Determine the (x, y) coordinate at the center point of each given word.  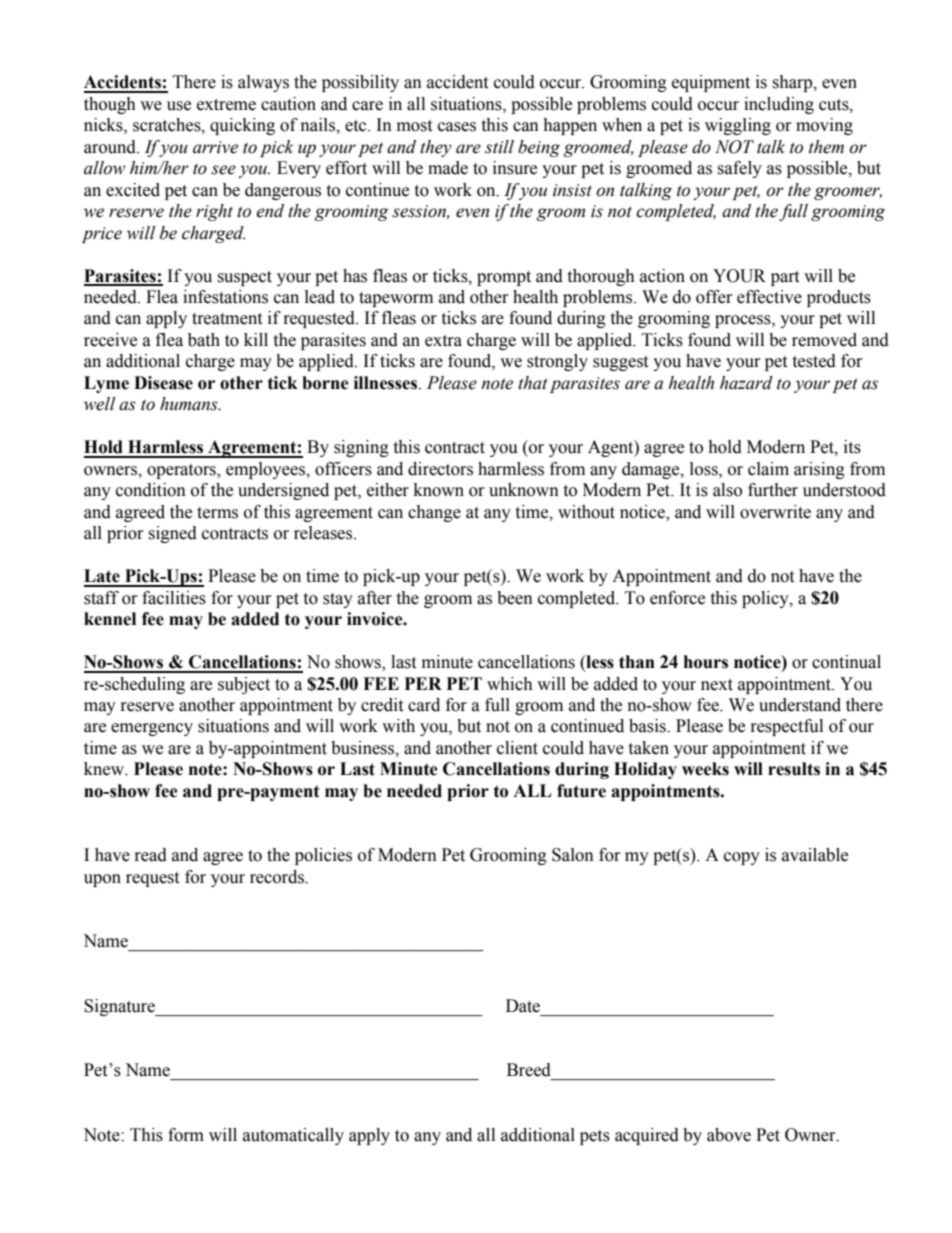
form (186, 1135)
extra (443, 341)
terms (217, 513)
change (434, 513)
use (179, 106)
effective (769, 297)
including (779, 105)
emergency (152, 729)
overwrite (775, 512)
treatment (227, 319)
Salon (573, 855)
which (510, 684)
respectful (787, 727)
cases (457, 127)
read (151, 855)
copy (742, 858)
